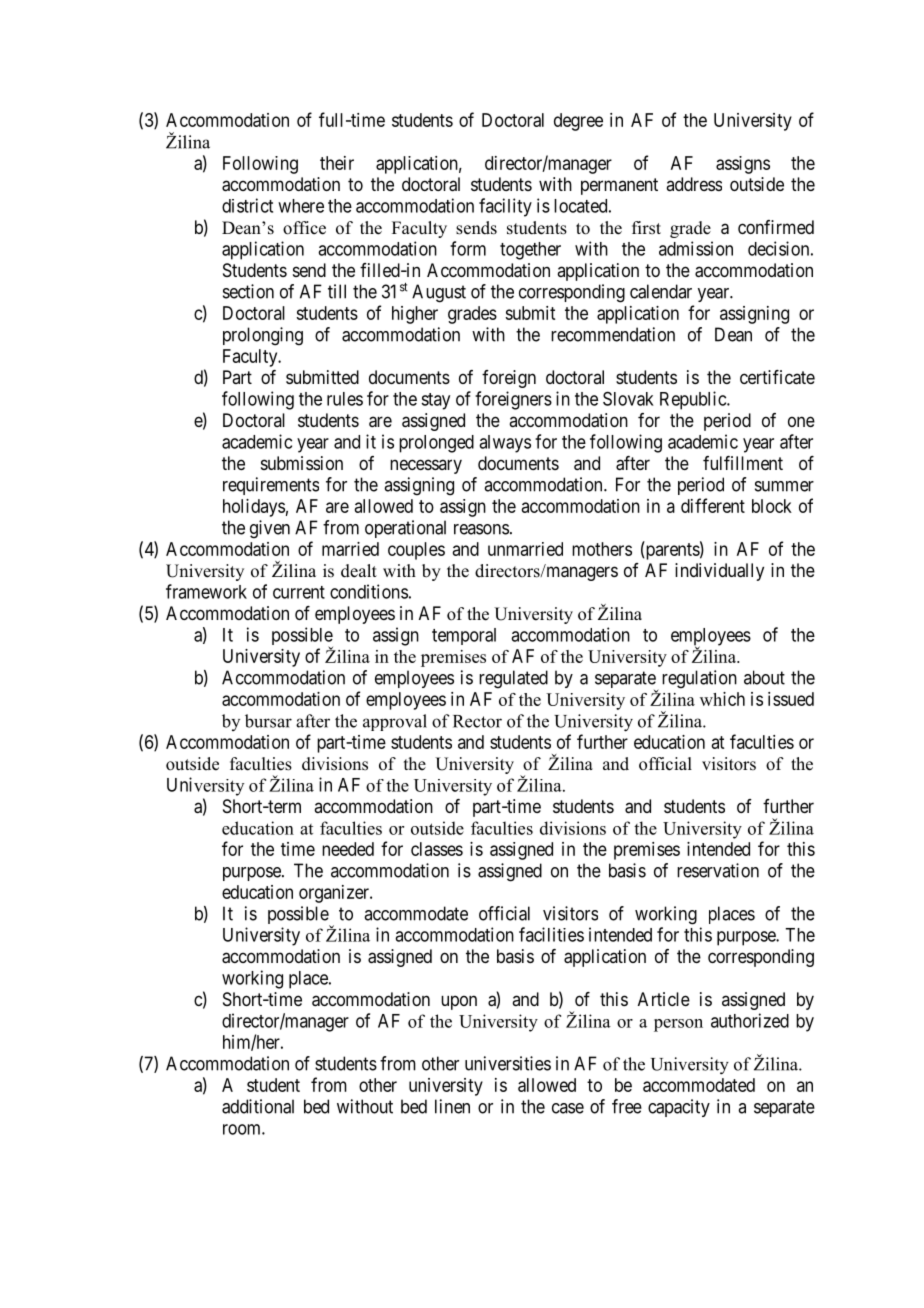  Describe the element at coordinates (258, 1106) in the screenshot. I see `additional` at that location.
